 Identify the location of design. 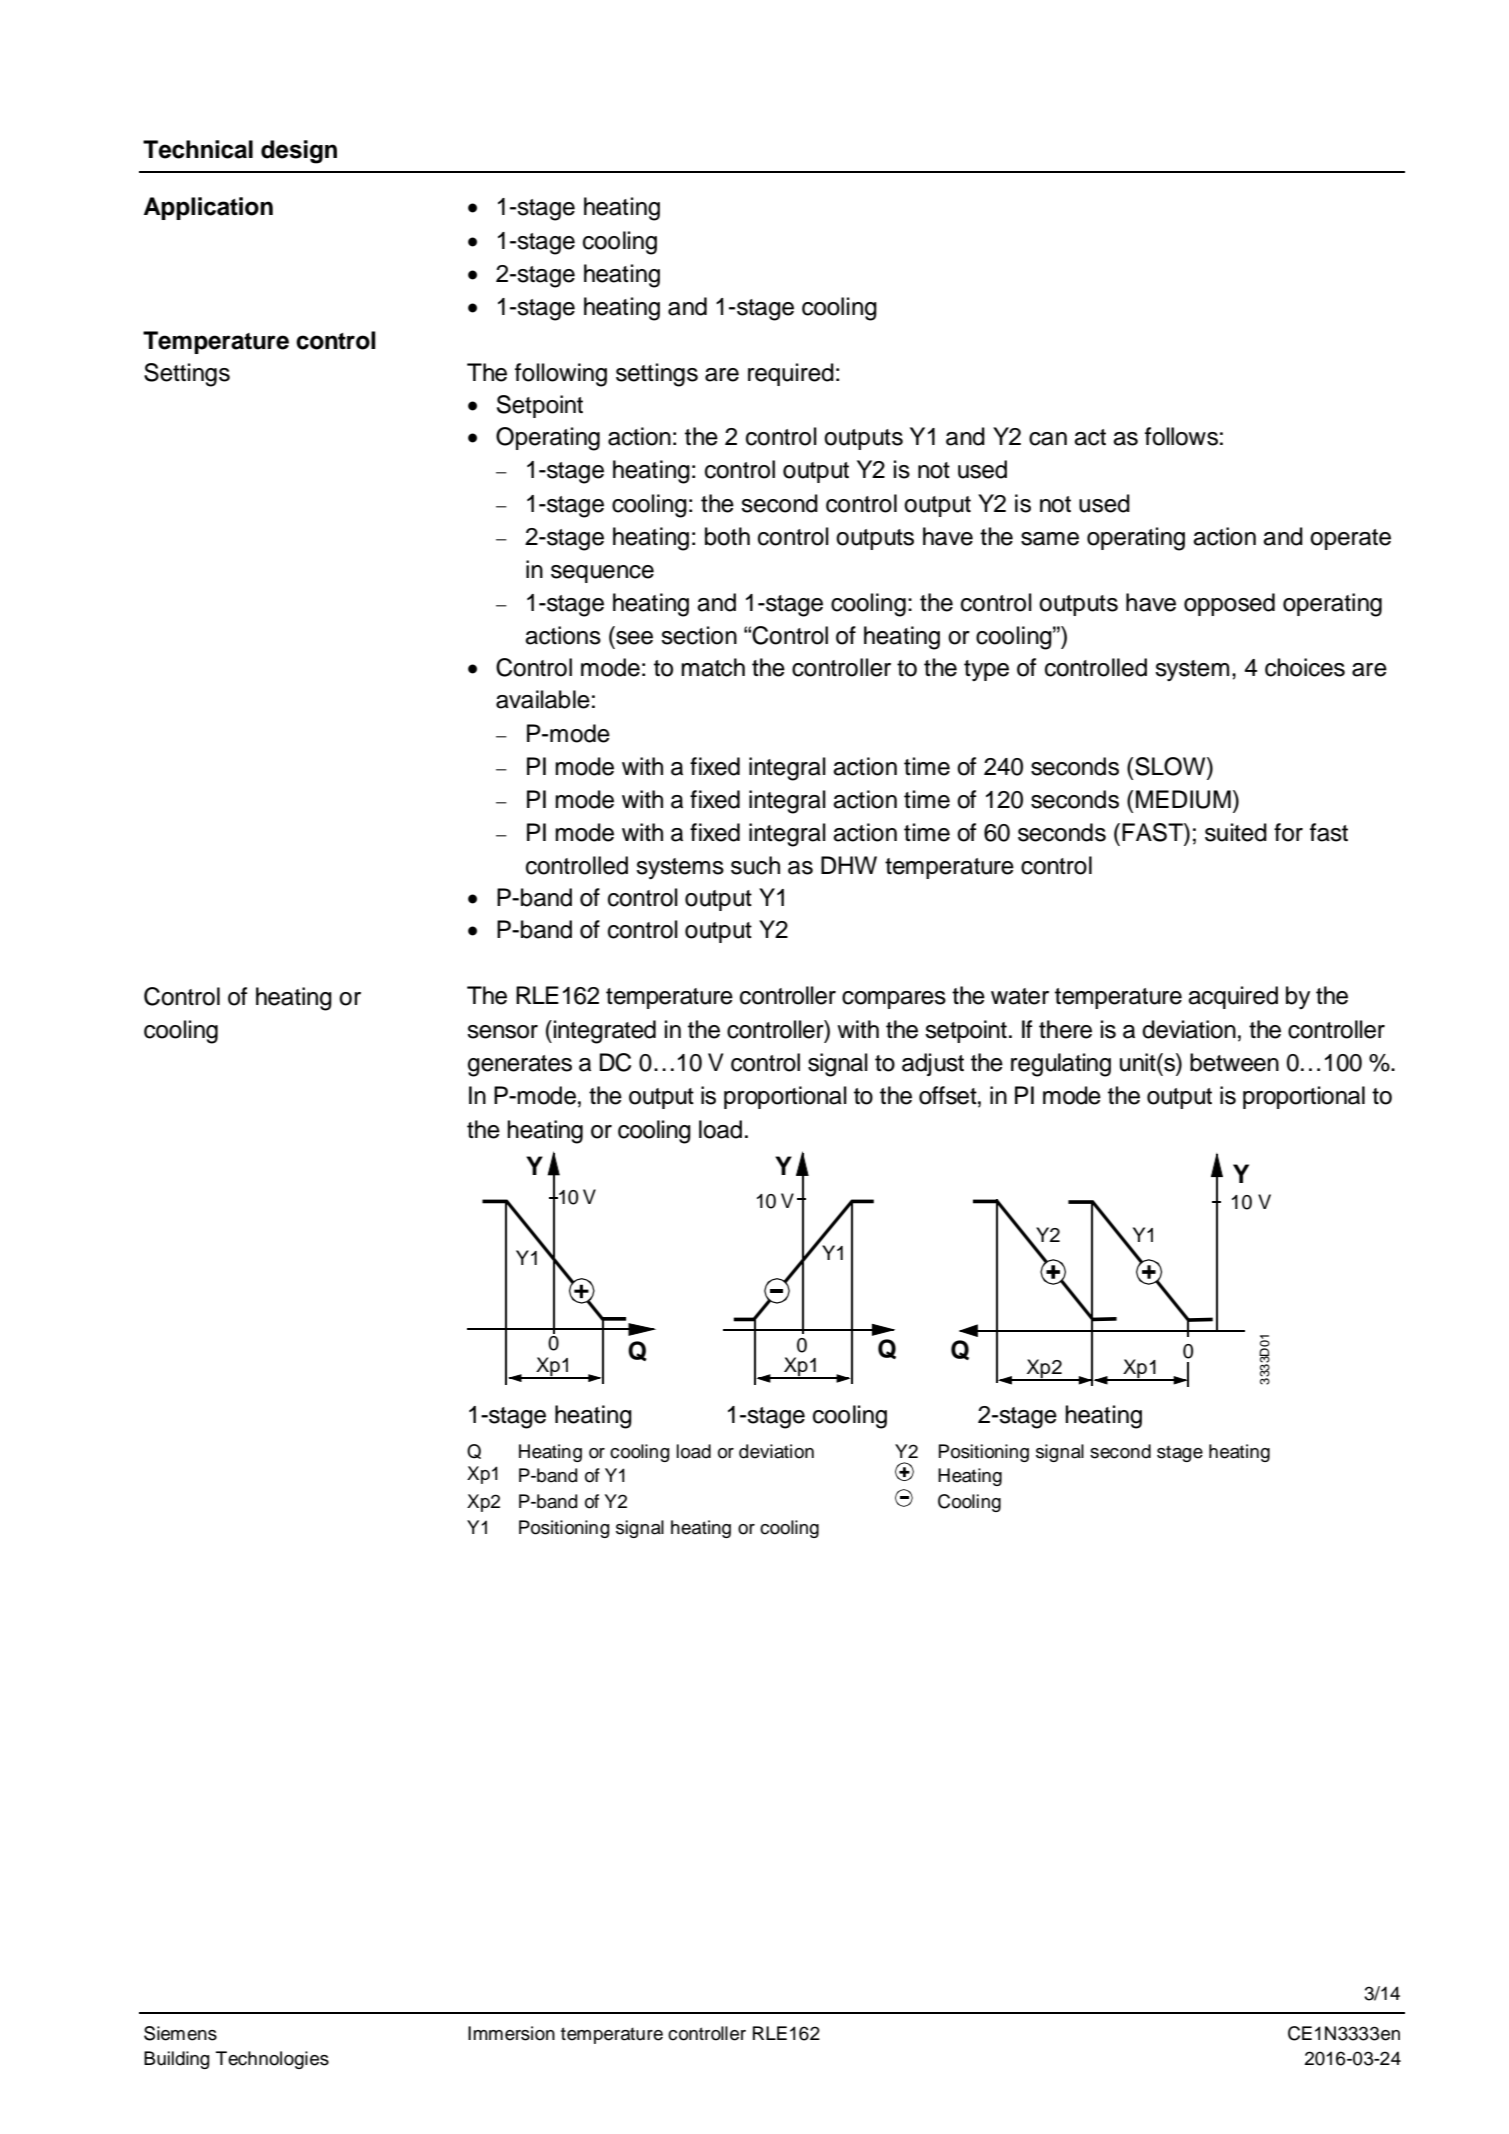
(299, 152).
